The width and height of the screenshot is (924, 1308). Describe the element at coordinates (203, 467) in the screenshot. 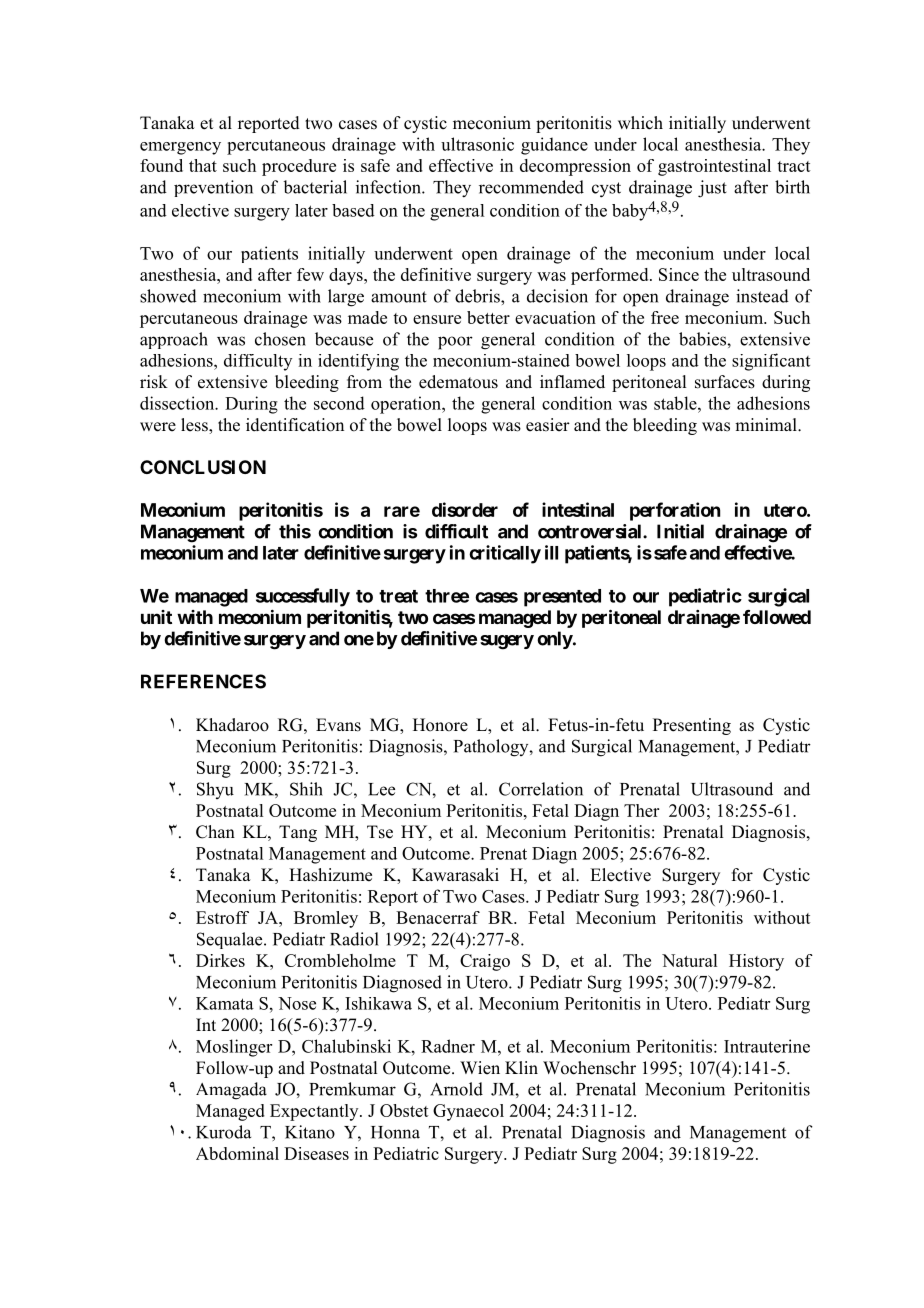

I see `CONCLUSION` at that location.
